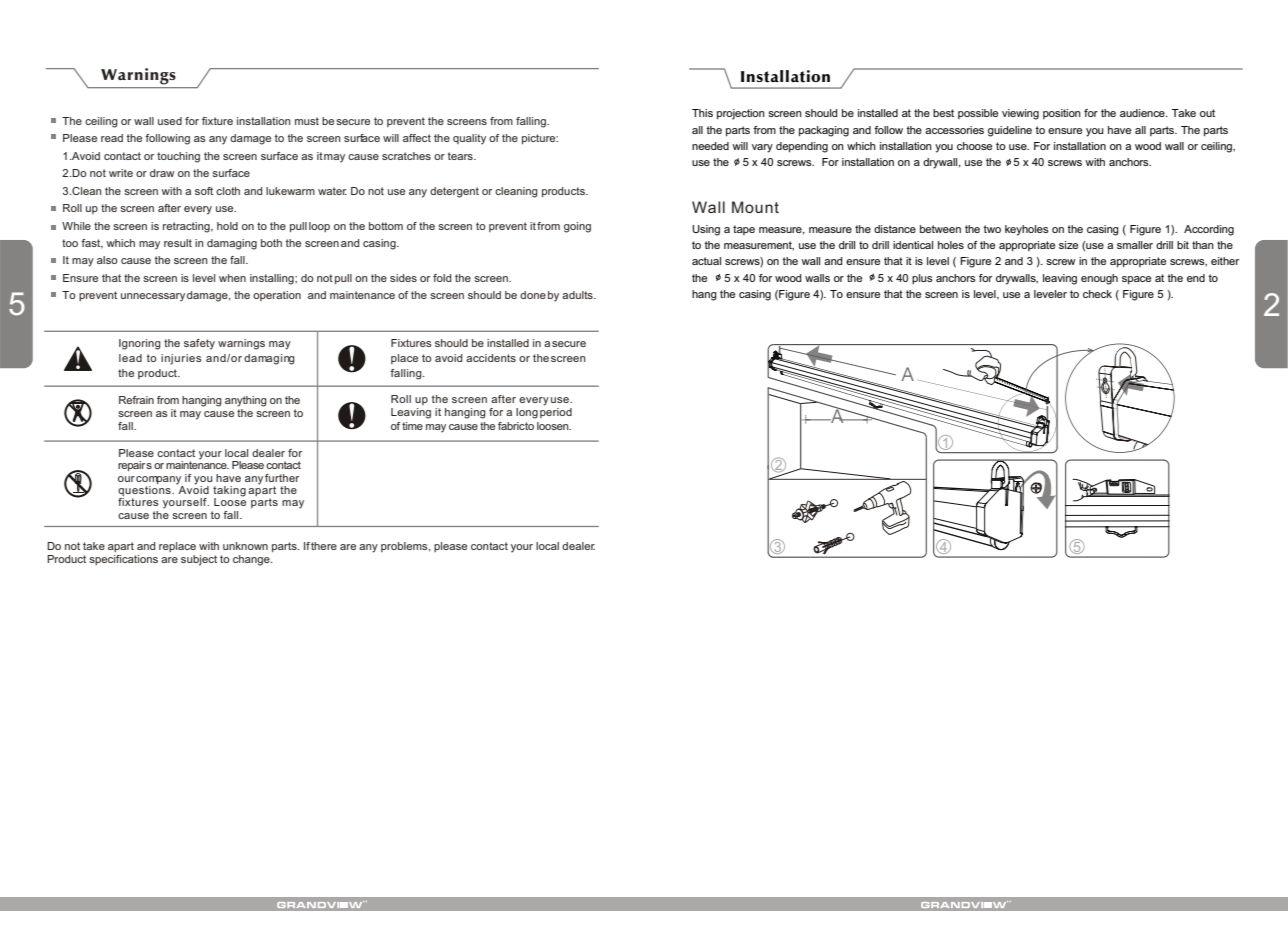 The height and width of the screenshot is (950, 1288). What do you see at coordinates (1062, 114) in the screenshot?
I see `position` at bounding box center [1062, 114].
